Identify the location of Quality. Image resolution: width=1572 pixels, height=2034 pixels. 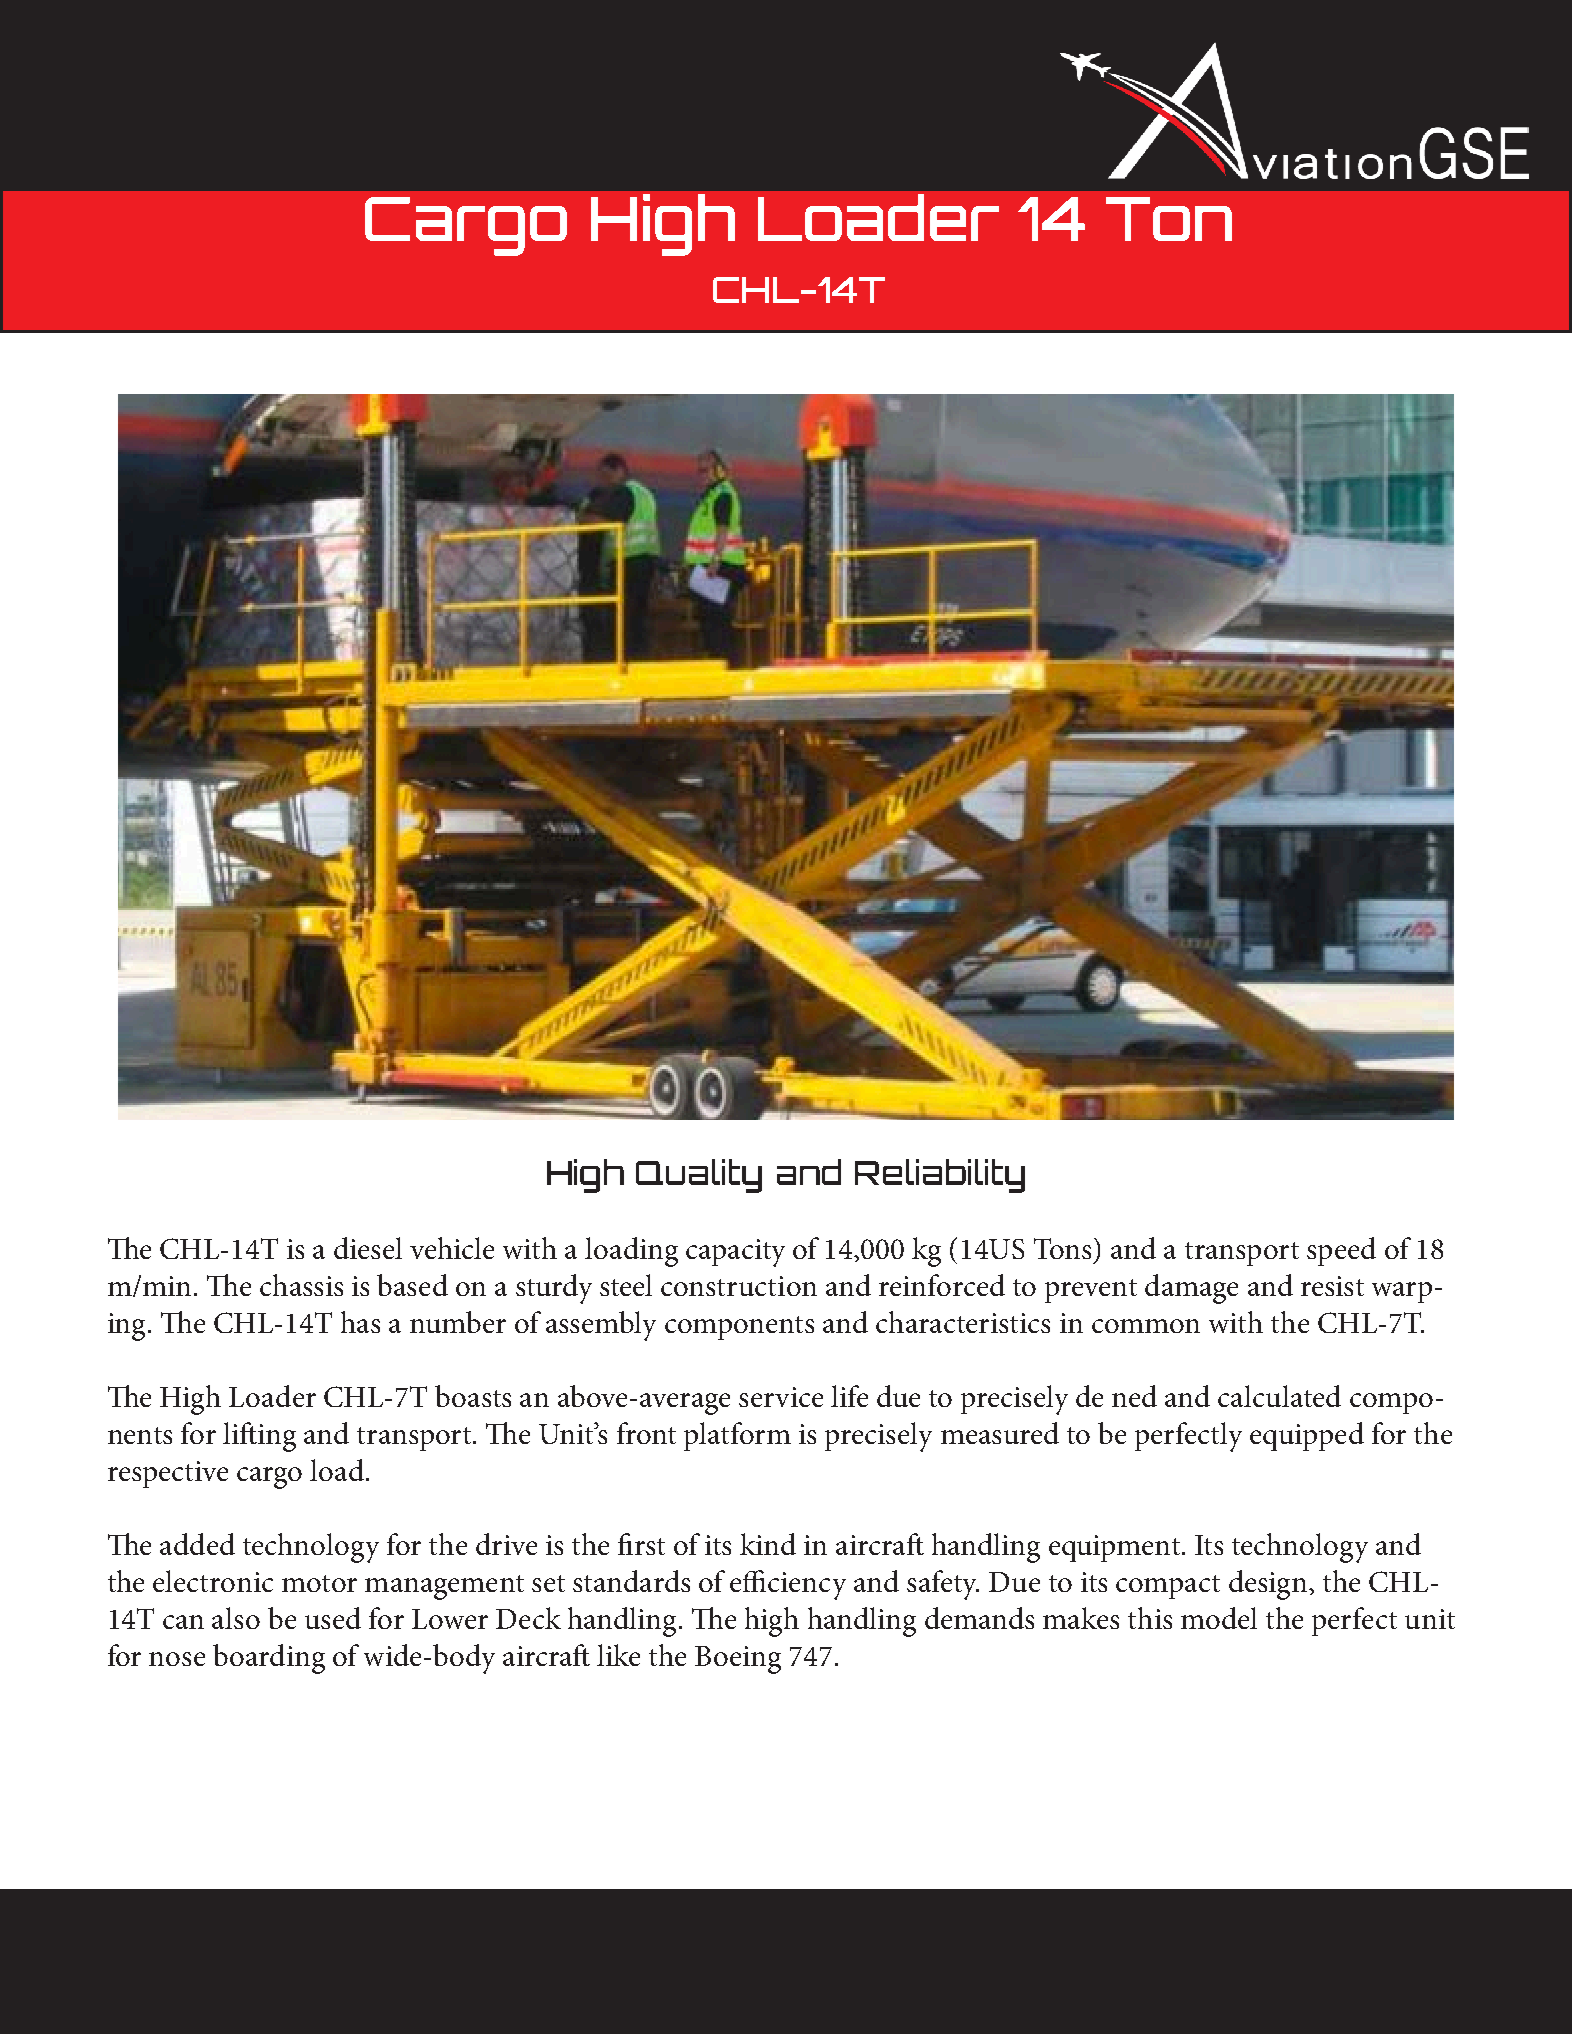
(699, 1176).
